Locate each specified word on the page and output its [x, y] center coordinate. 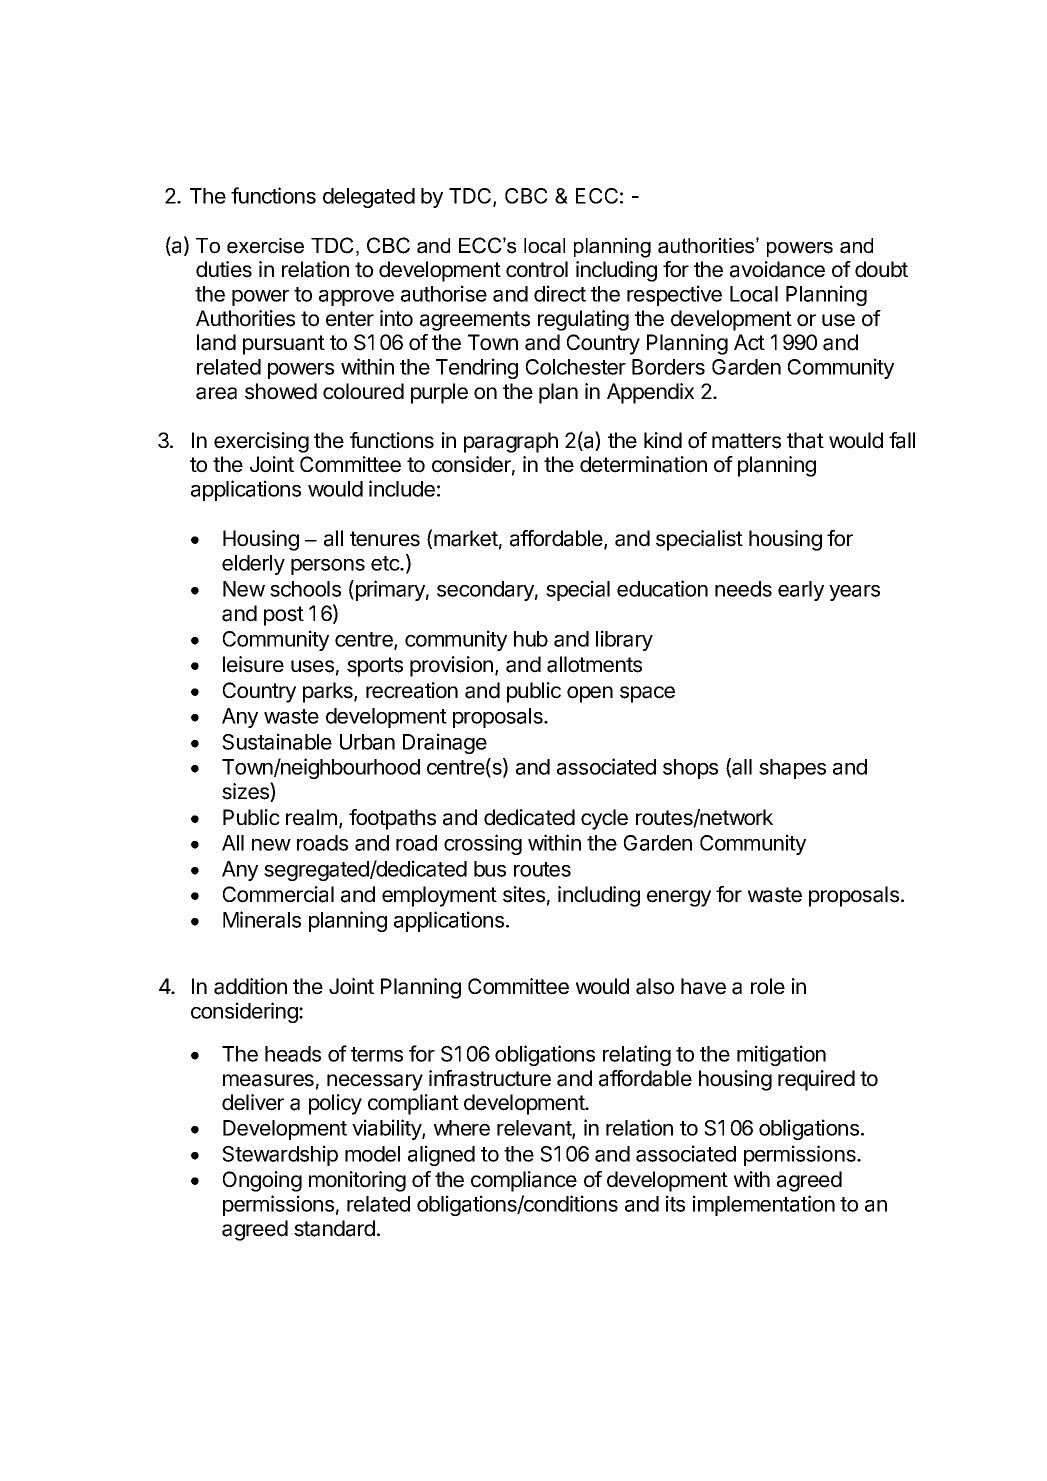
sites [524, 894]
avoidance [777, 269]
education [662, 588]
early [801, 591]
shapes [792, 769]
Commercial [278, 894]
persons [328, 567]
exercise [265, 246]
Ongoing [262, 1181]
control [537, 269]
